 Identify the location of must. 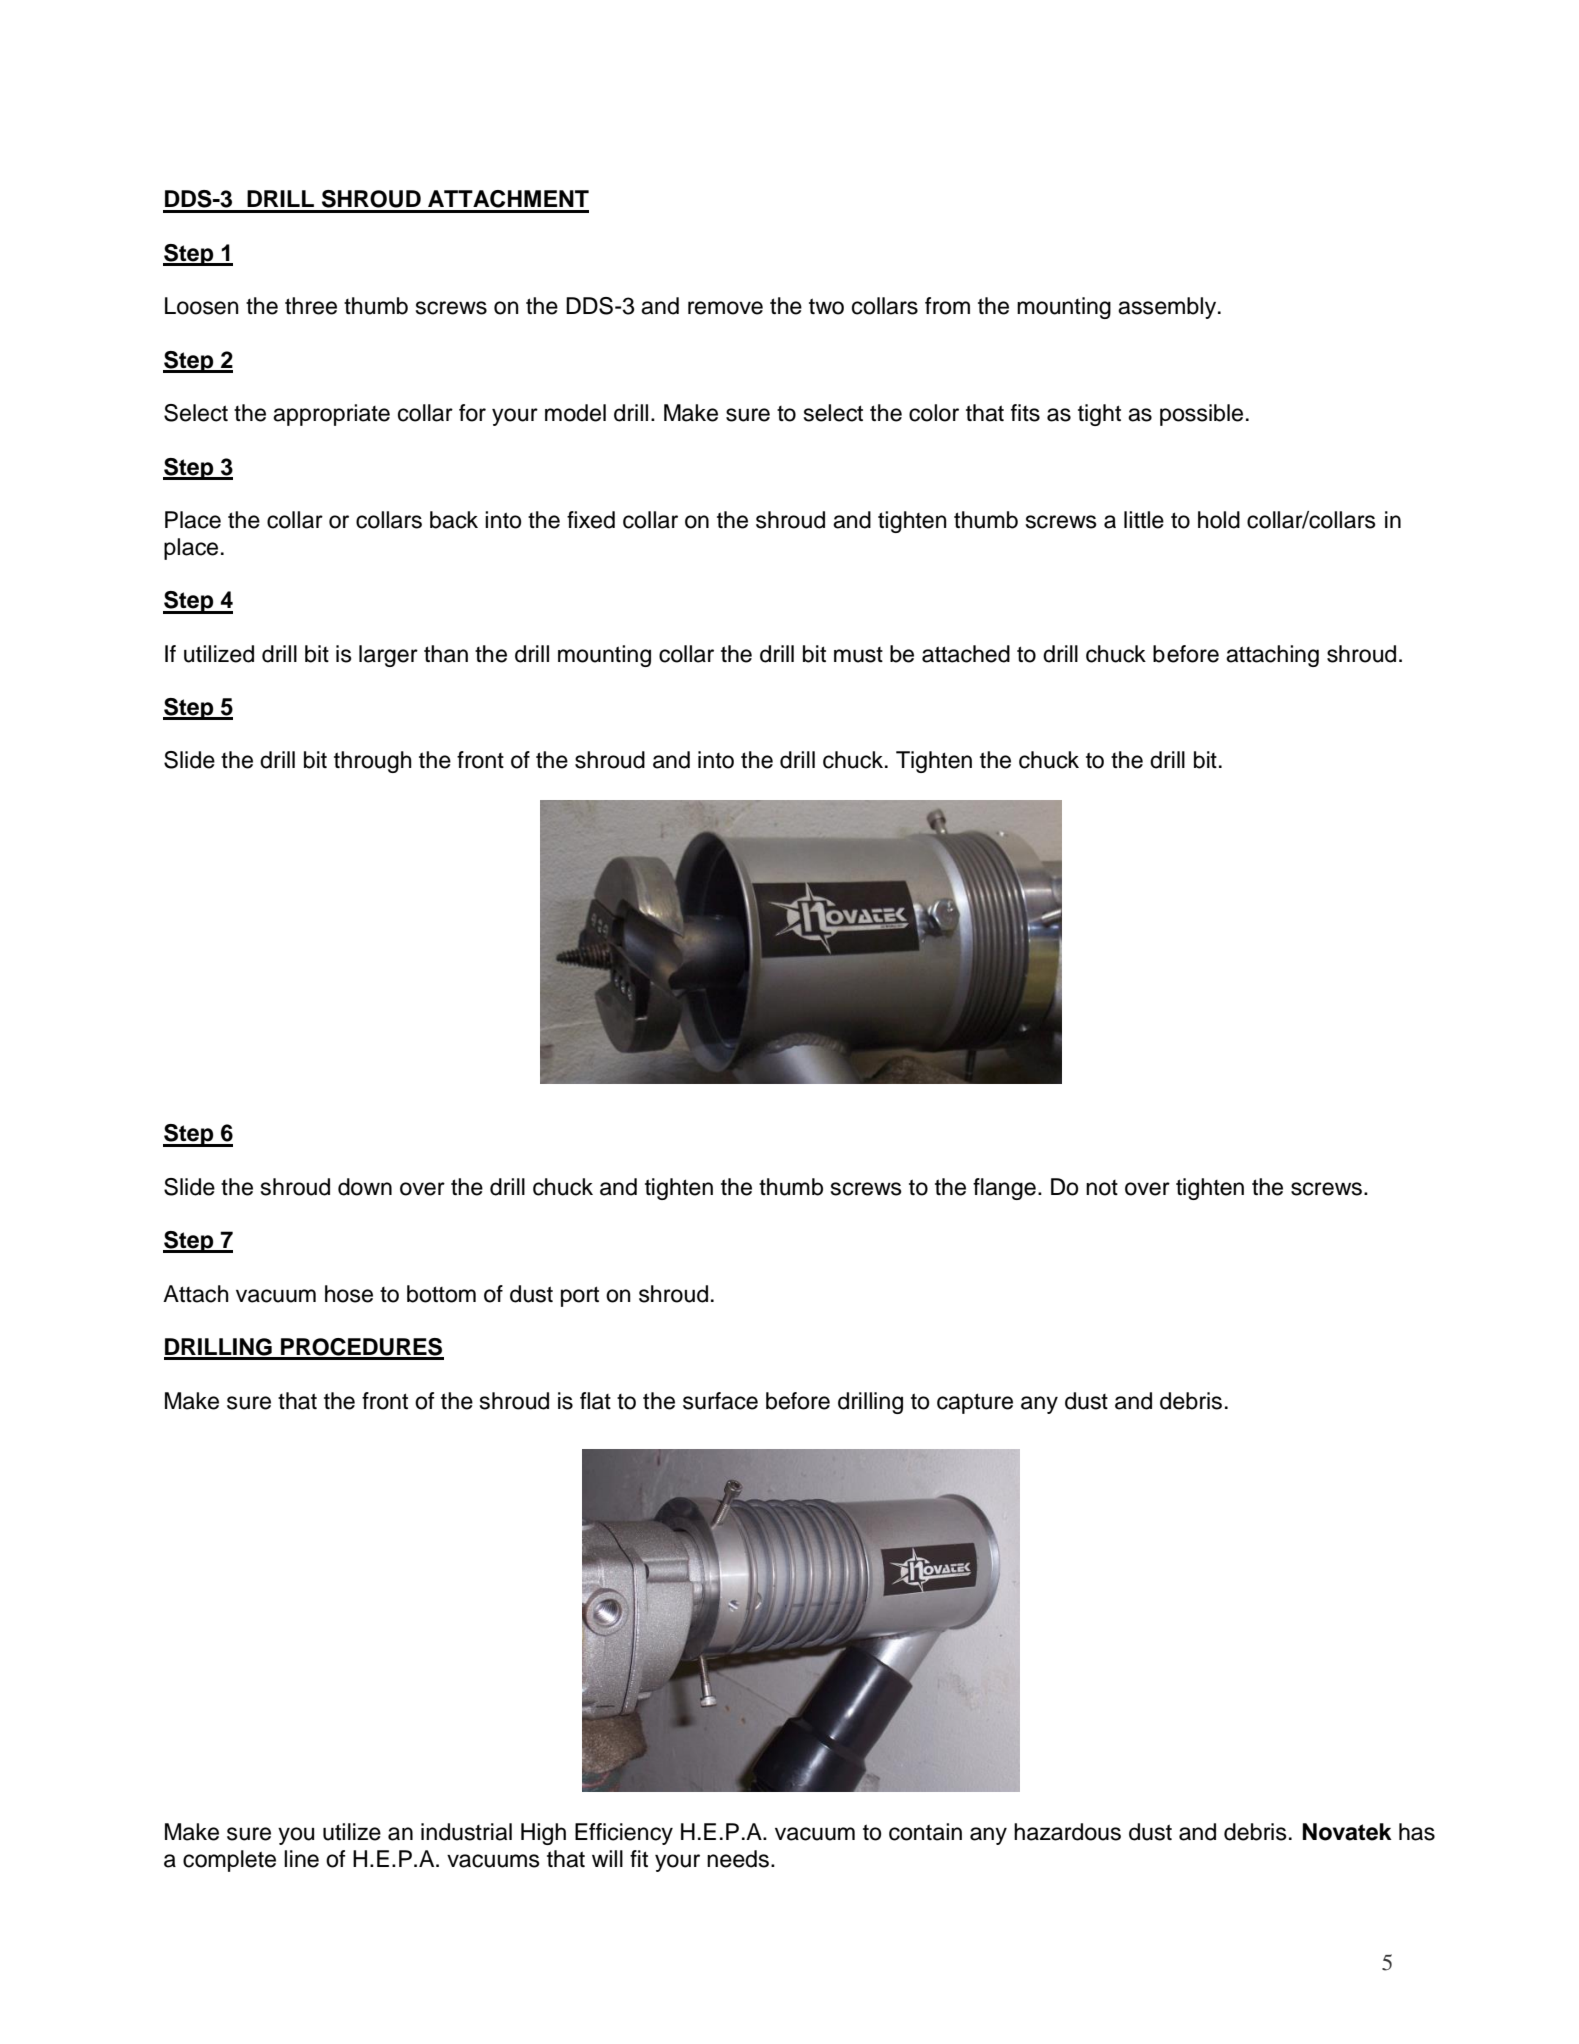
(858, 655).
